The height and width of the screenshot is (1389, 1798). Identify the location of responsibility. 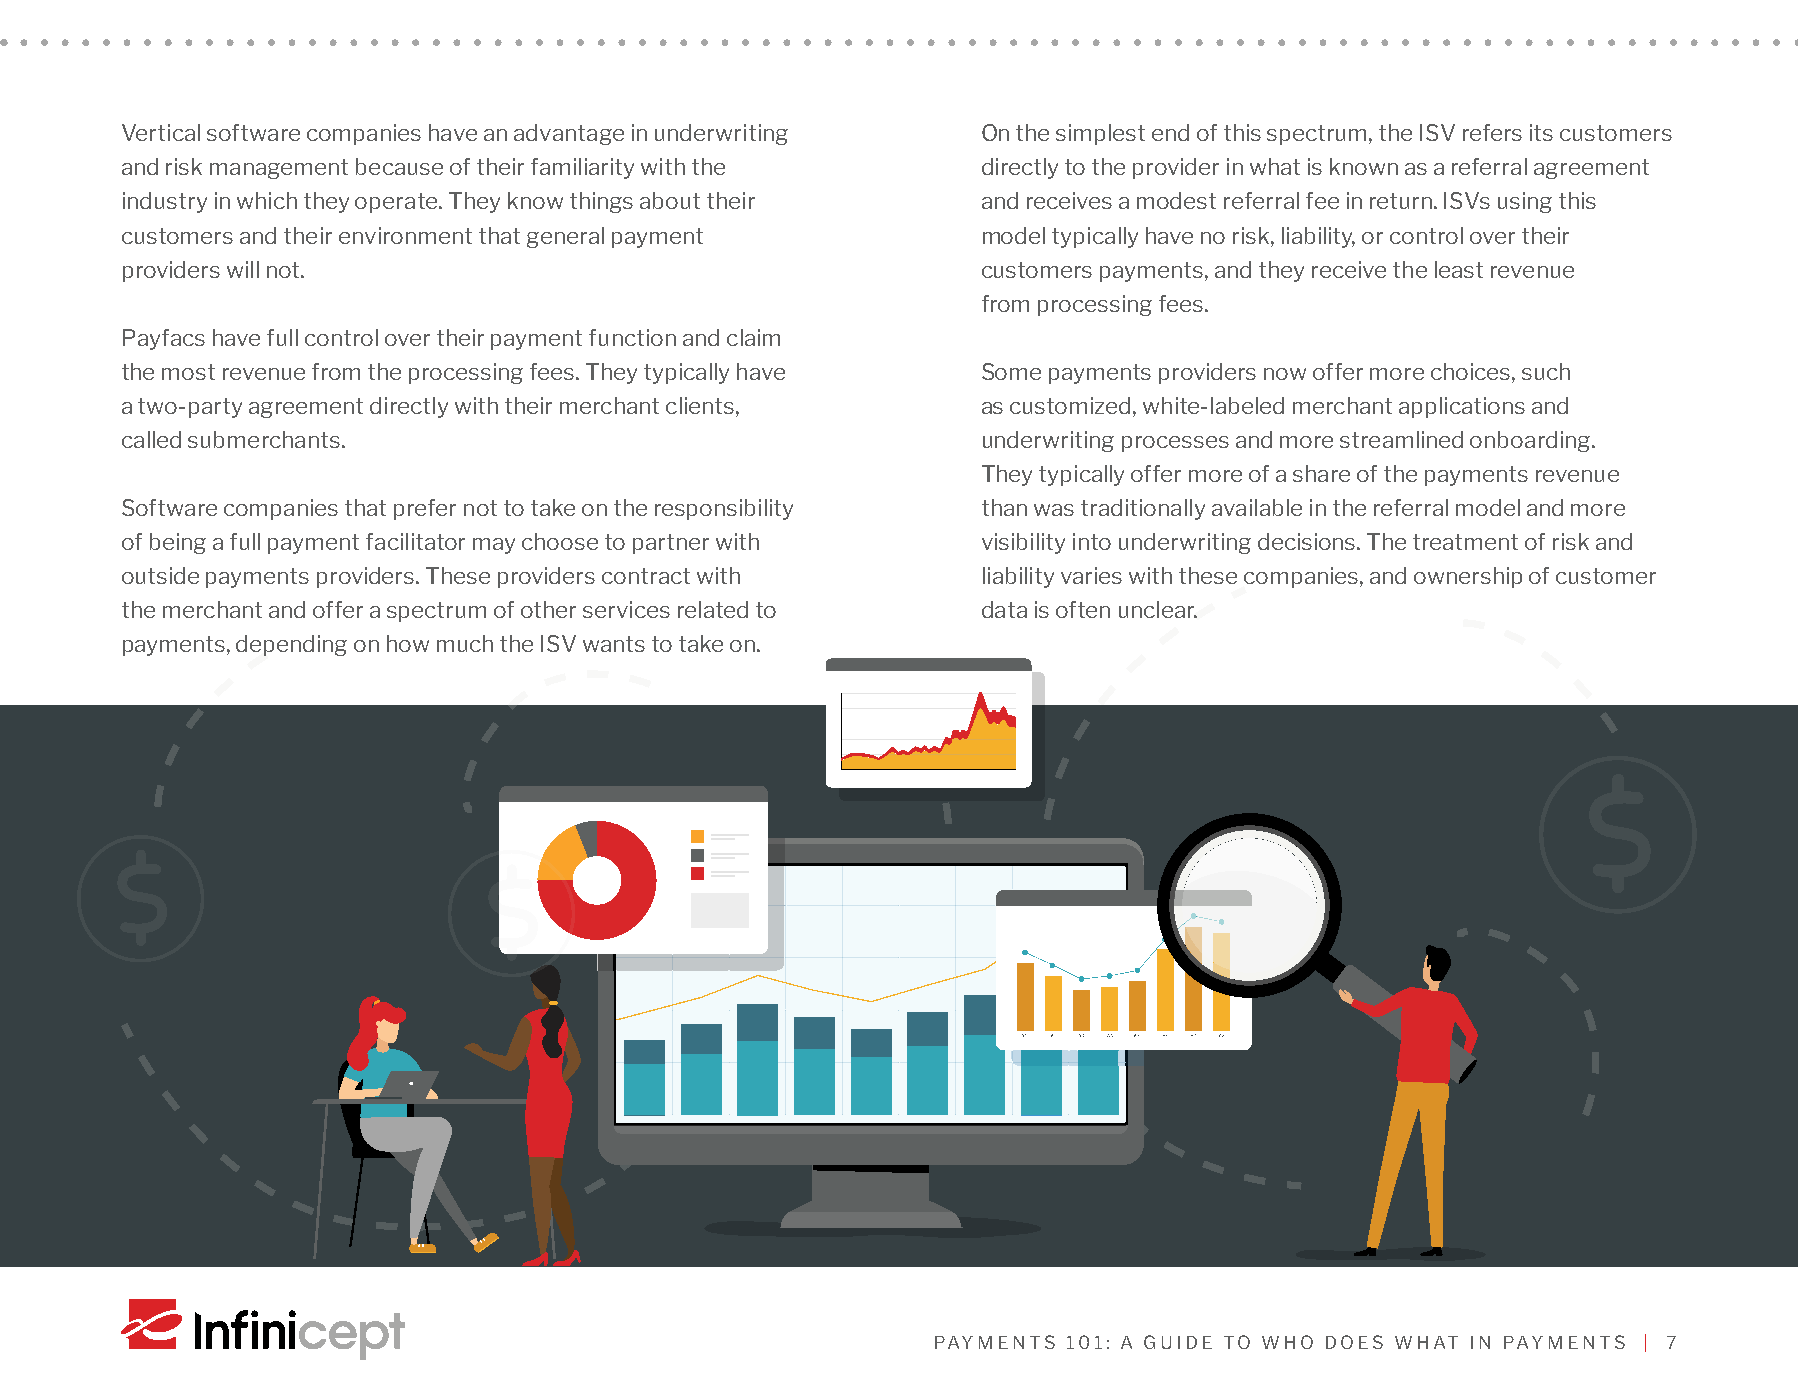
(724, 509).
